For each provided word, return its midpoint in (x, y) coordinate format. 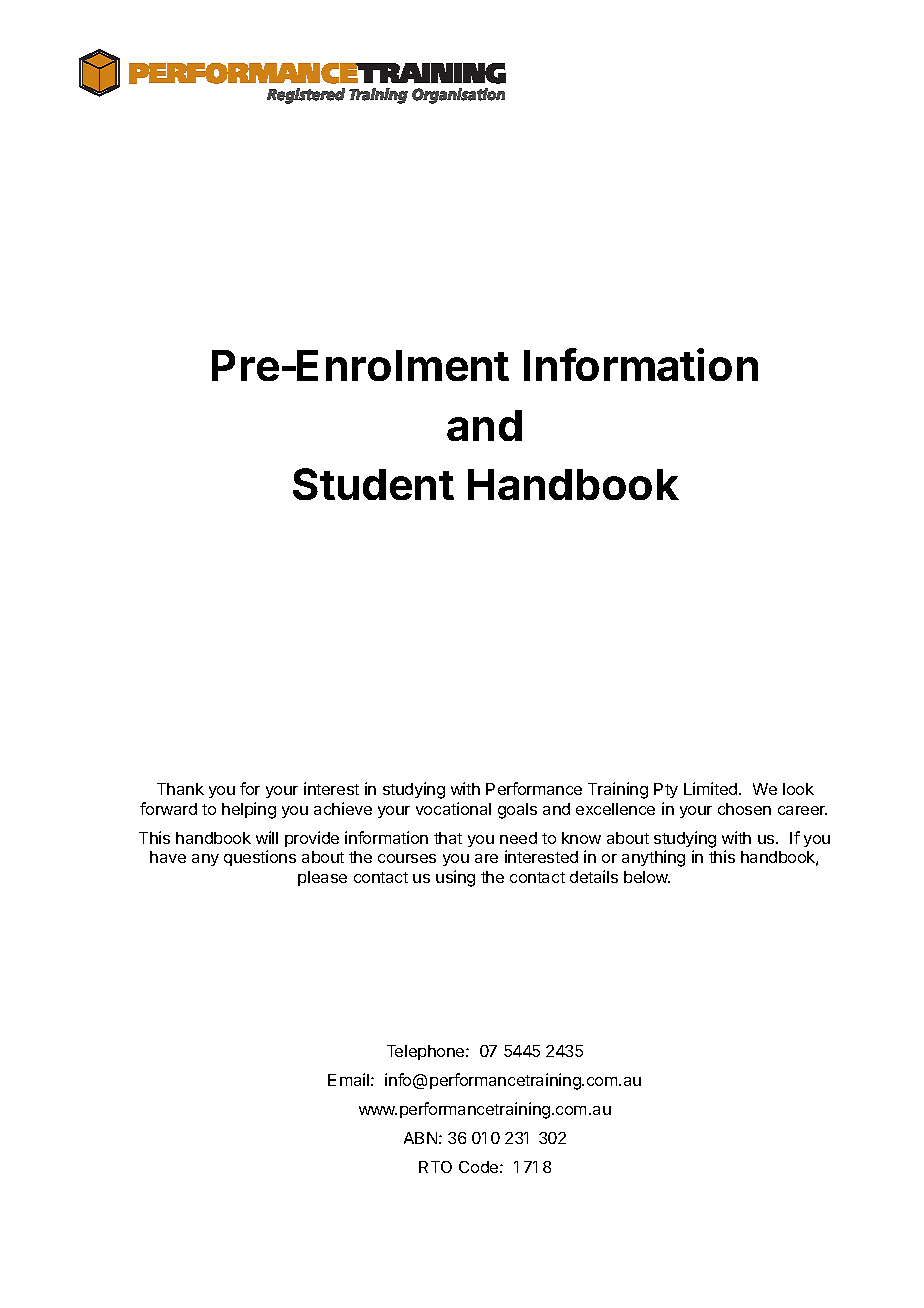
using (455, 878)
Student (373, 484)
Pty (666, 790)
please (322, 878)
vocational (453, 808)
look (798, 789)
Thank (180, 789)
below (647, 877)
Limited (712, 788)
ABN (420, 1138)
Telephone (427, 1052)
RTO (435, 1167)
